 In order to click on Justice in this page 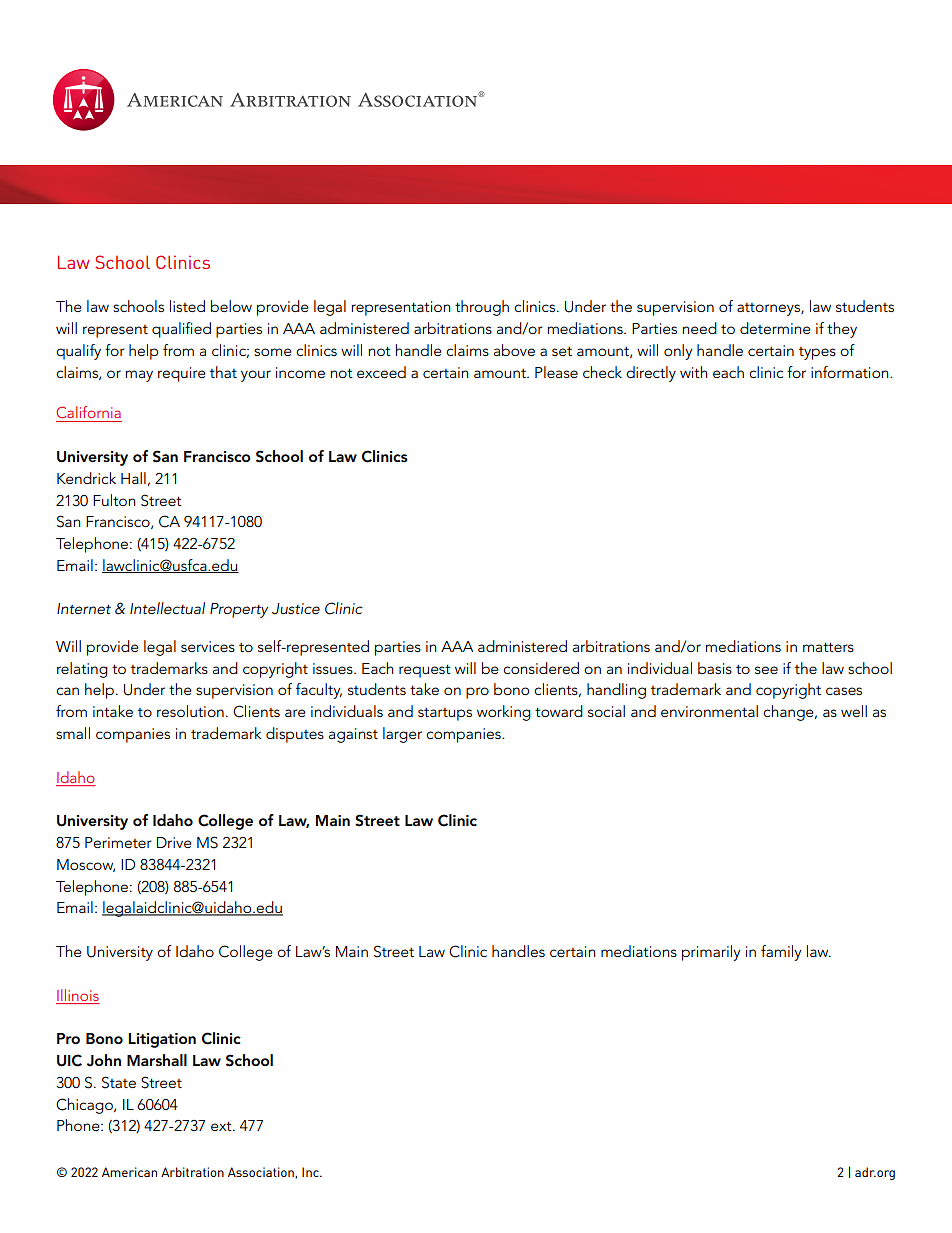, I will do `click(296, 609)`.
